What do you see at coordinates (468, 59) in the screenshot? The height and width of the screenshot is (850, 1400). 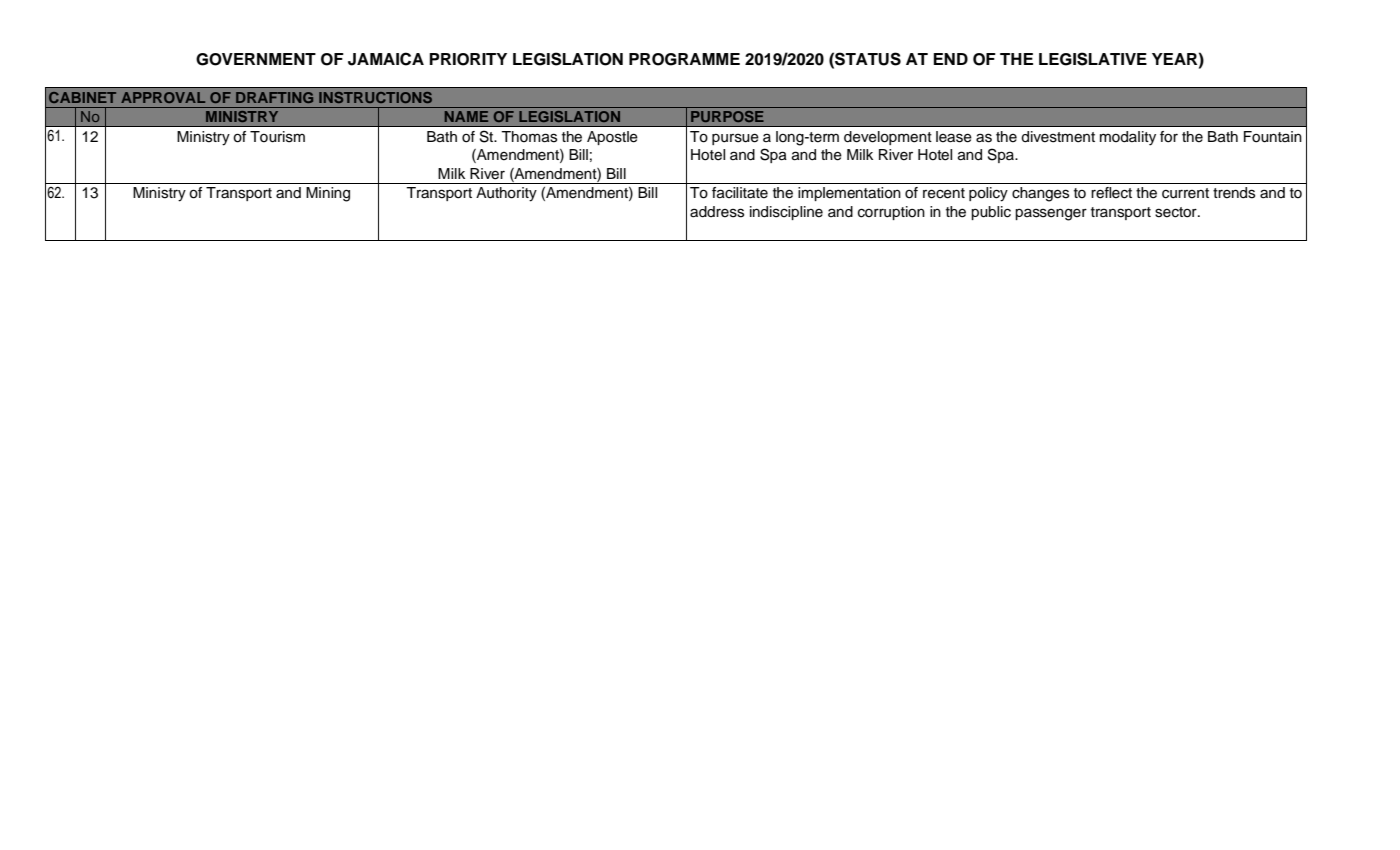 I see `PRIORITY` at bounding box center [468, 59].
